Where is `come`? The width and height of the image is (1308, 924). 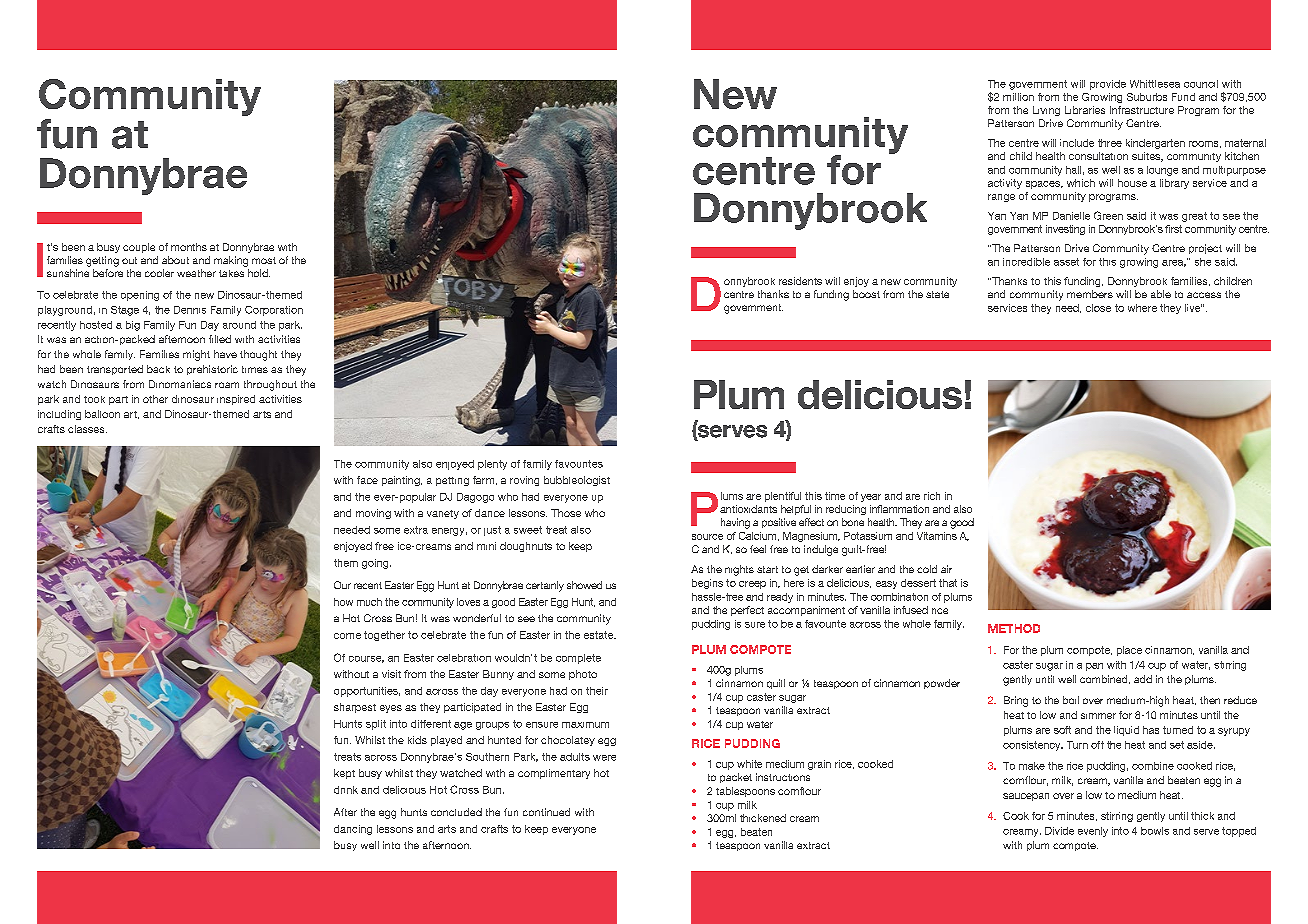
come is located at coordinates (347, 636).
